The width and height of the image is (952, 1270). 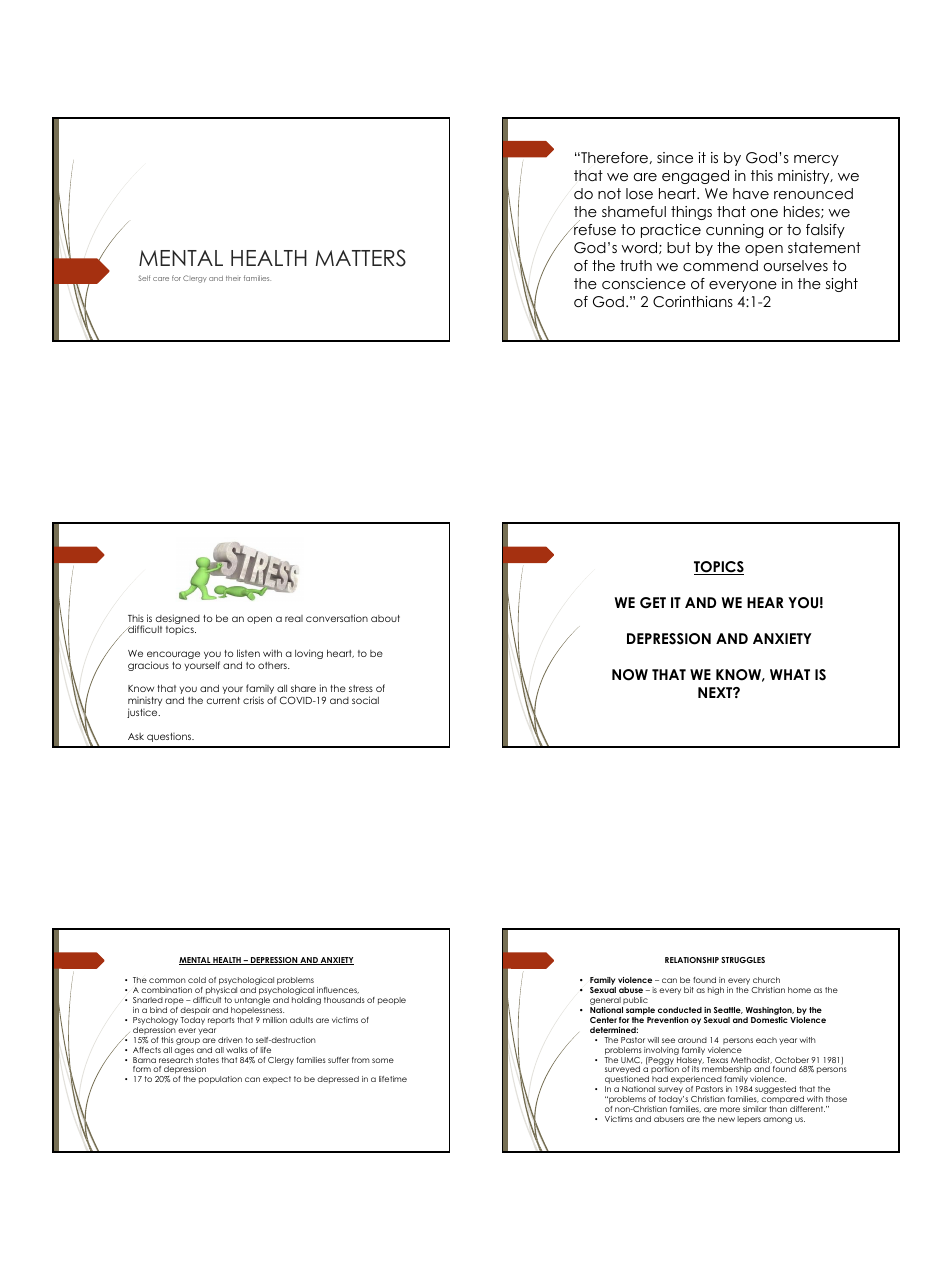 What do you see at coordinates (790, 674) in the image?
I see `WHAT` at bounding box center [790, 674].
